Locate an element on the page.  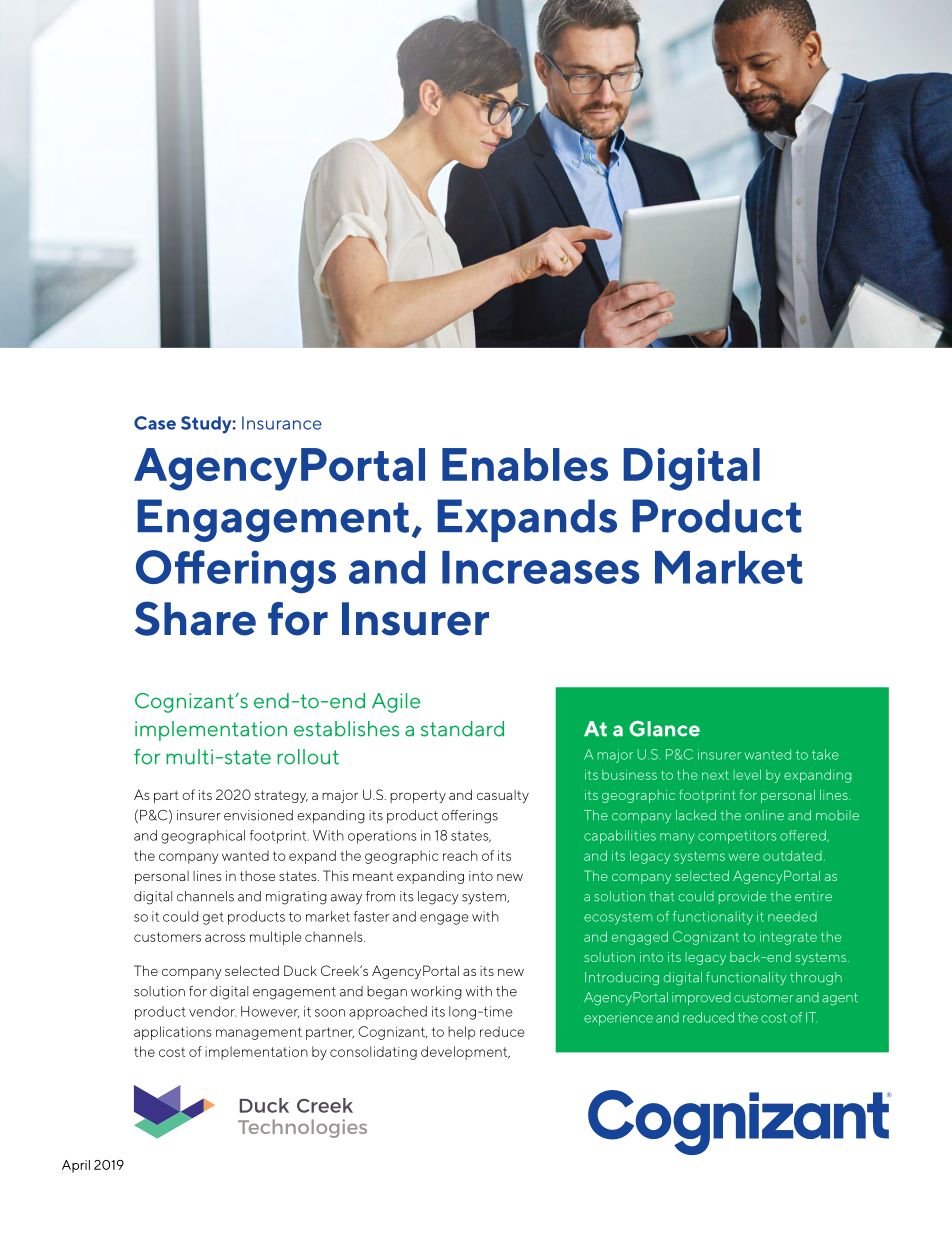
Case is located at coordinates (155, 423).
